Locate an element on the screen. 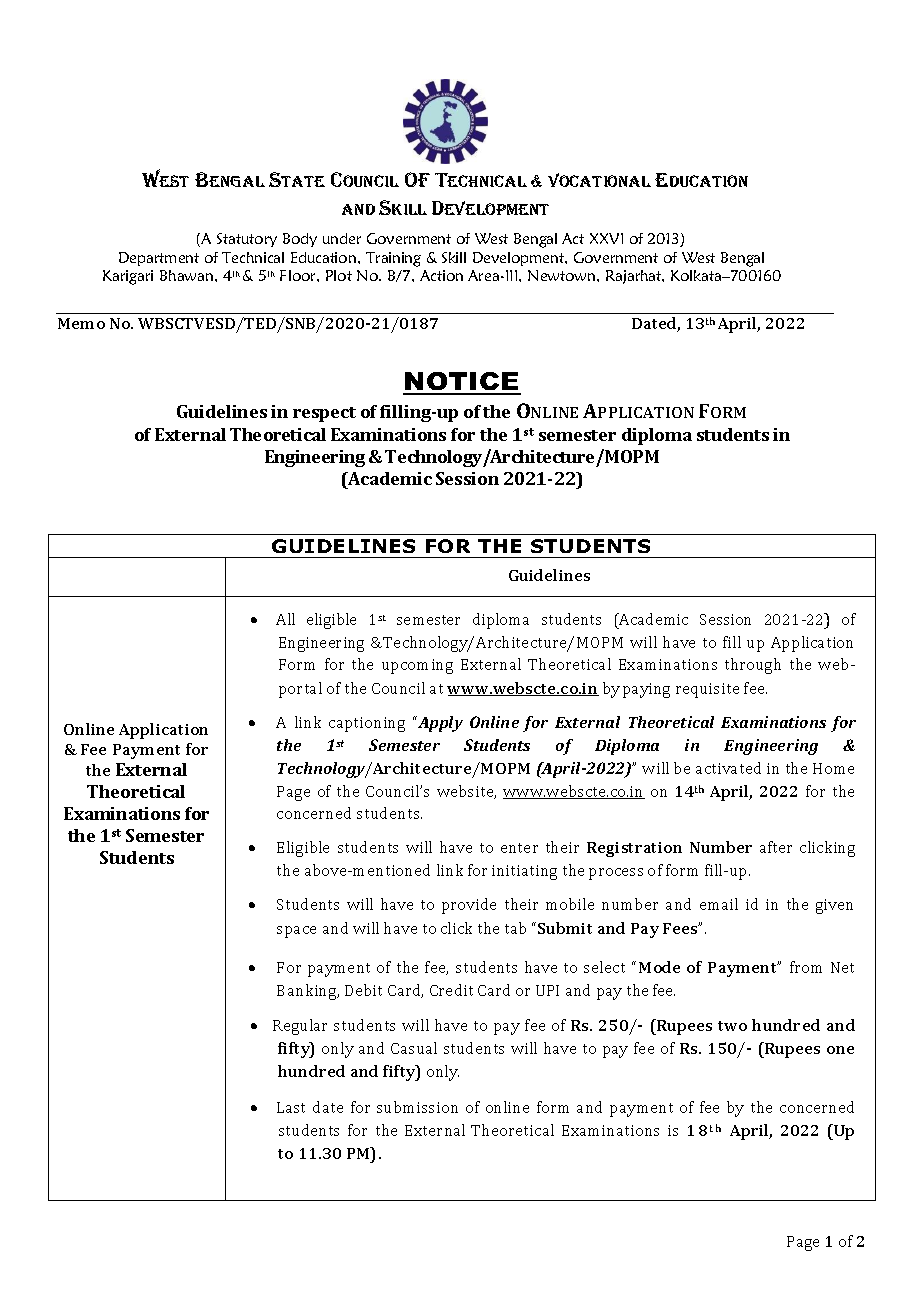 The width and height of the screenshot is (924, 1308). All is located at coordinates (285, 619).
